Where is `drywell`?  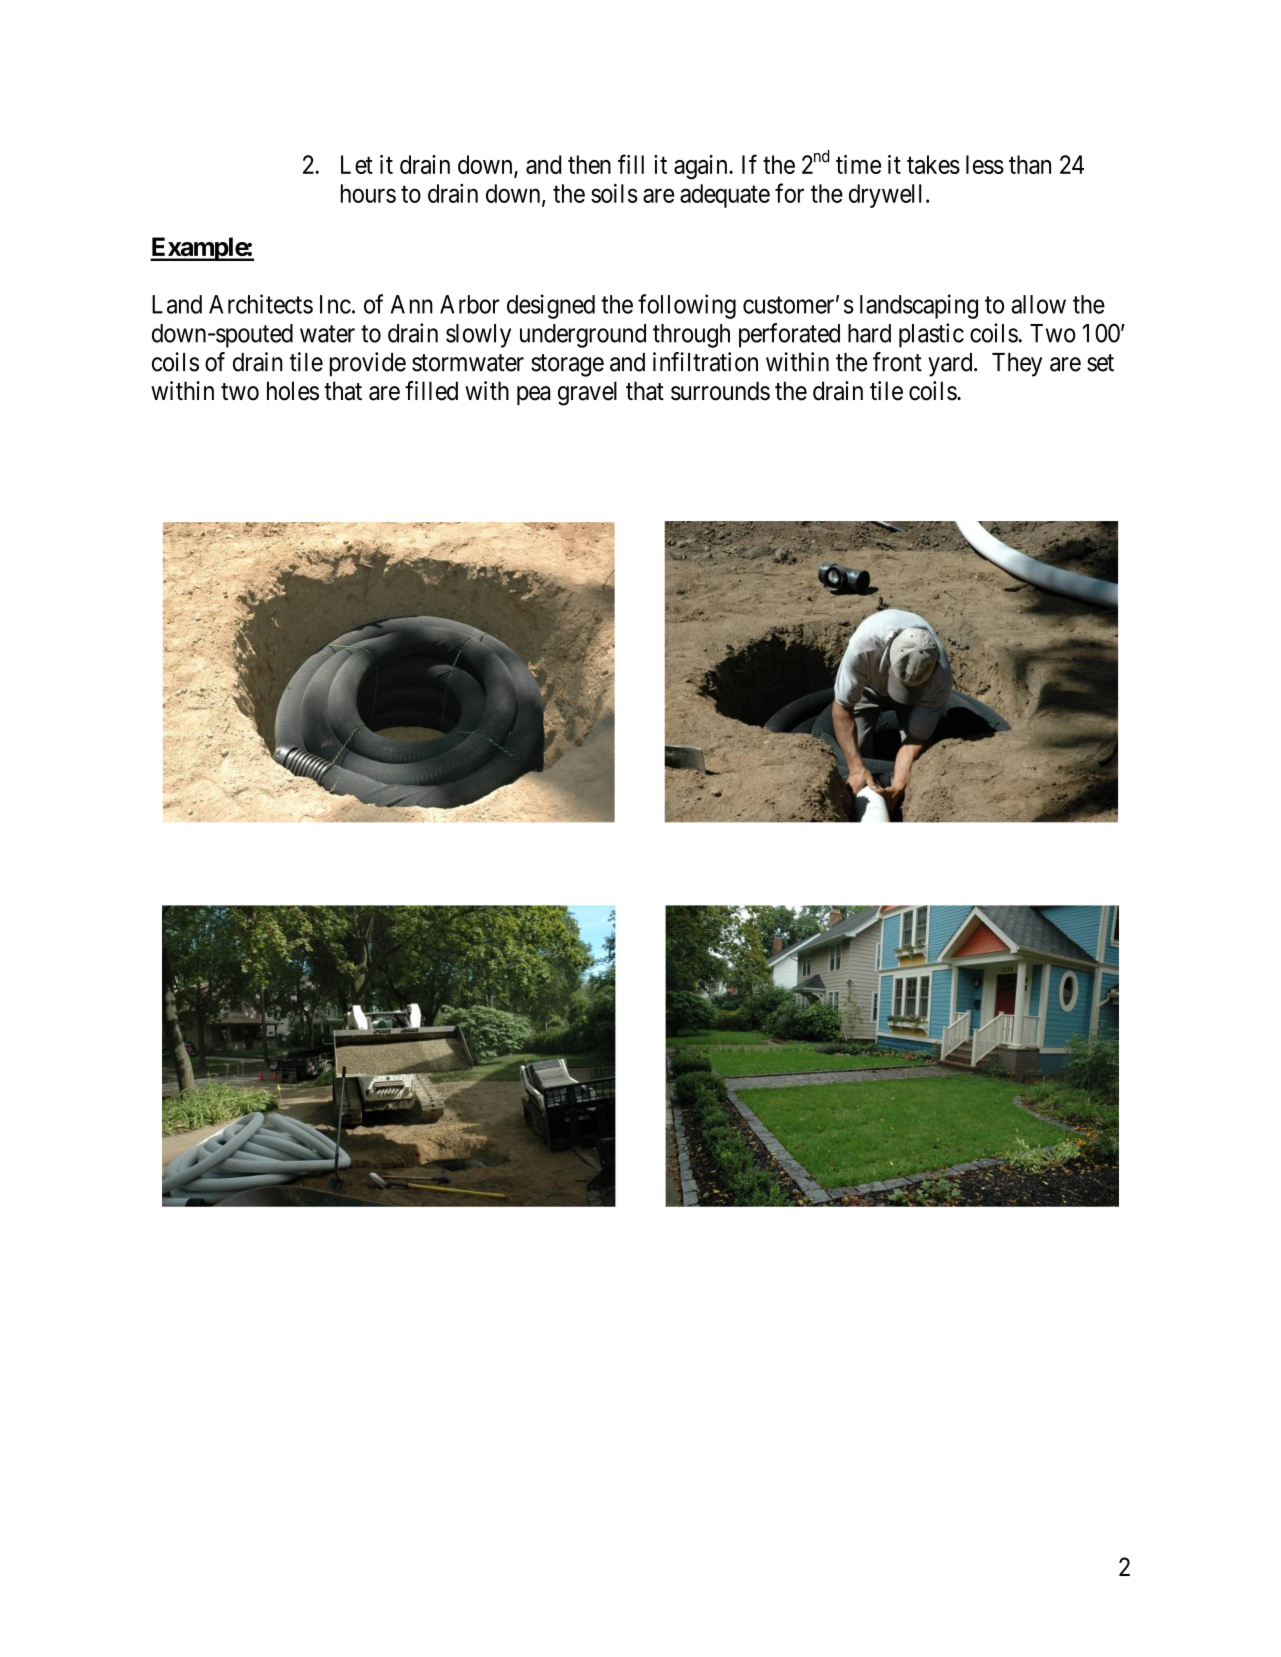
drywell is located at coordinates (885, 196).
